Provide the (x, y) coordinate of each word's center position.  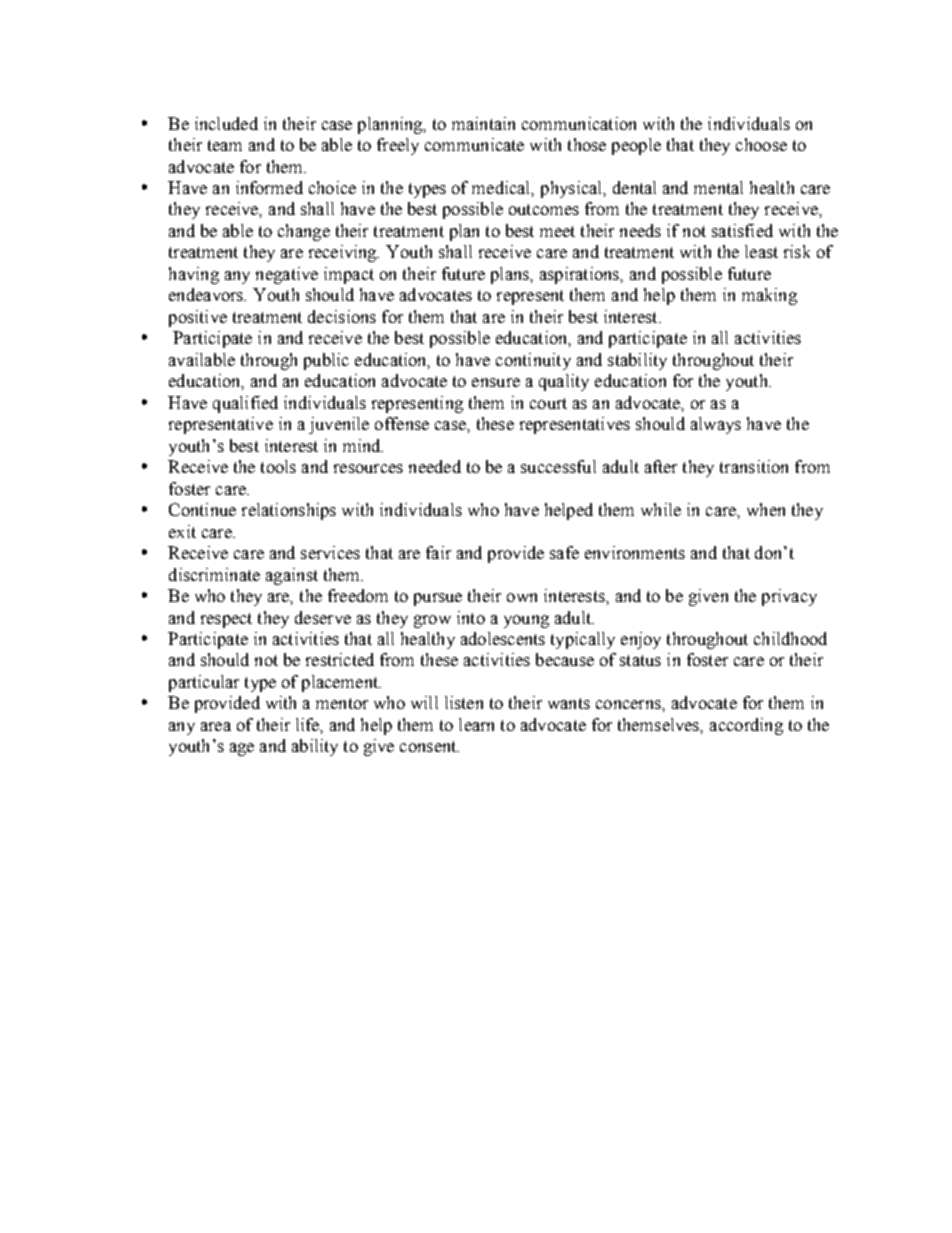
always (716, 425)
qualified (245, 404)
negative (287, 275)
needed (435, 466)
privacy (789, 597)
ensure (496, 382)
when (766, 509)
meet (557, 231)
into (471, 617)
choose (761, 144)
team (225, 145)
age (242, 749)
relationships (289, 511)
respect (226, 620)
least (761, 251)
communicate (474, 144)
